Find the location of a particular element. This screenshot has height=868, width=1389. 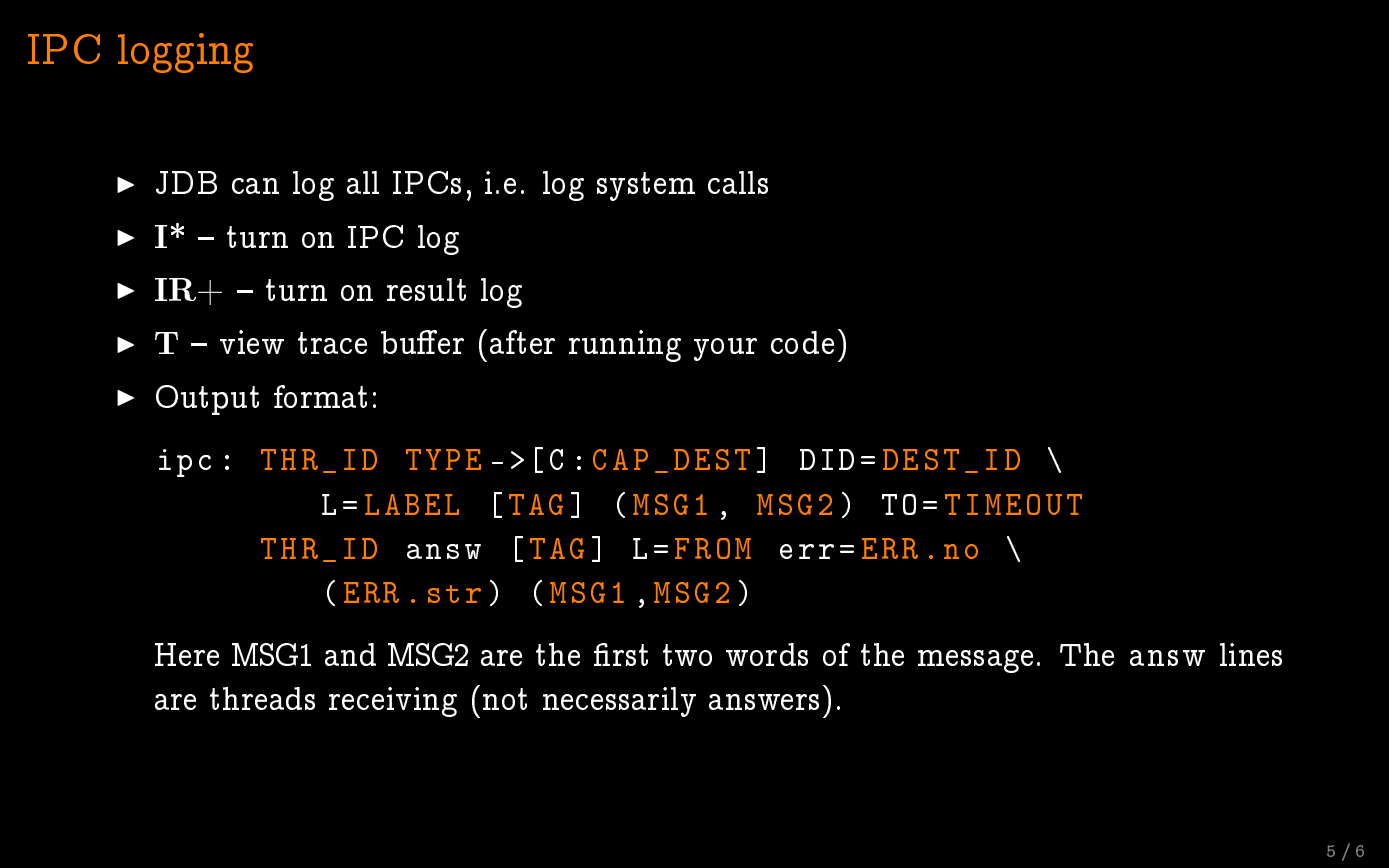

system is located at coordinates (646, 186).
